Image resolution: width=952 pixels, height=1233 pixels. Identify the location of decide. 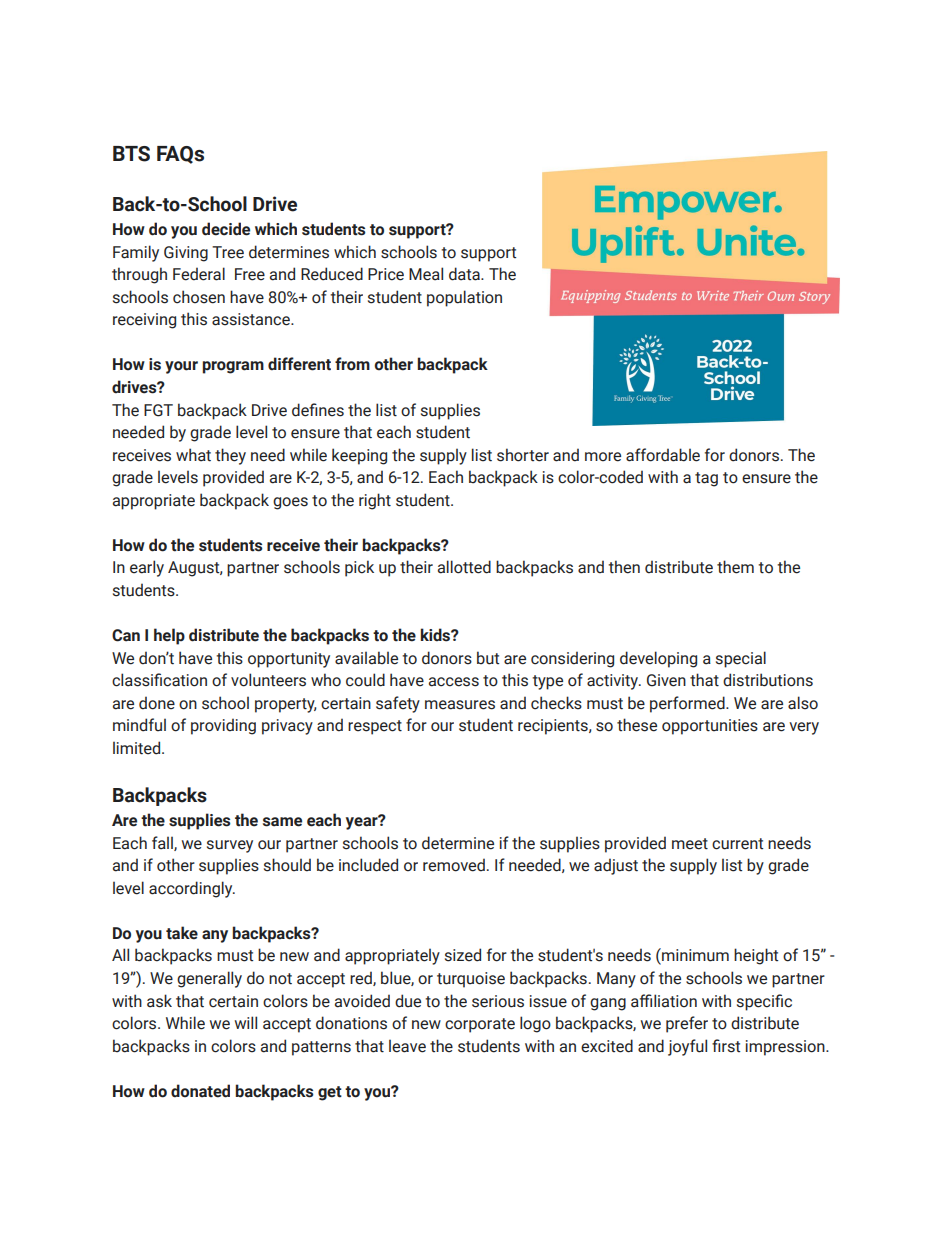
(226, 229).
